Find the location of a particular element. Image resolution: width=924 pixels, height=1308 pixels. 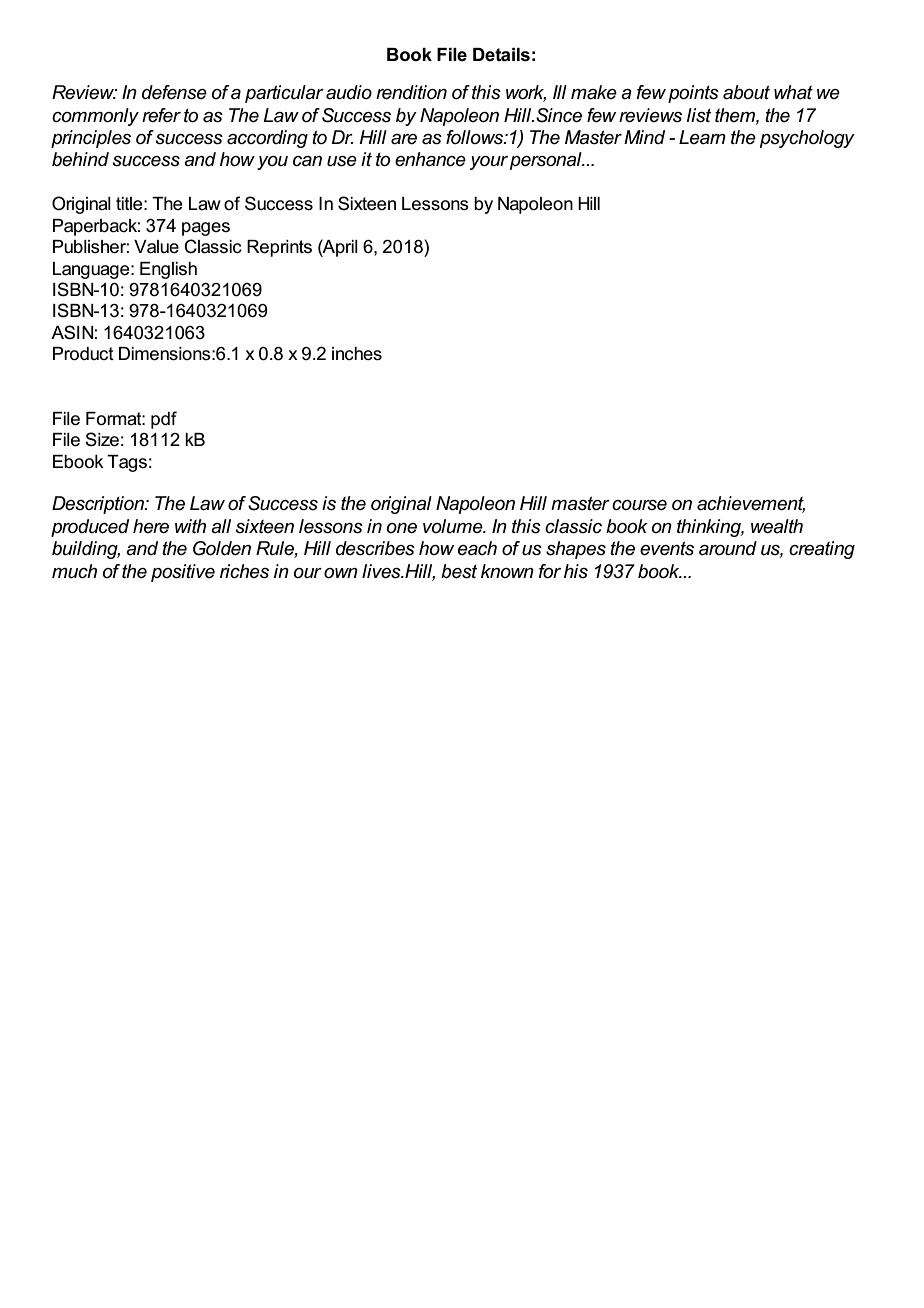

positive is located at coordinates (183, 573).
